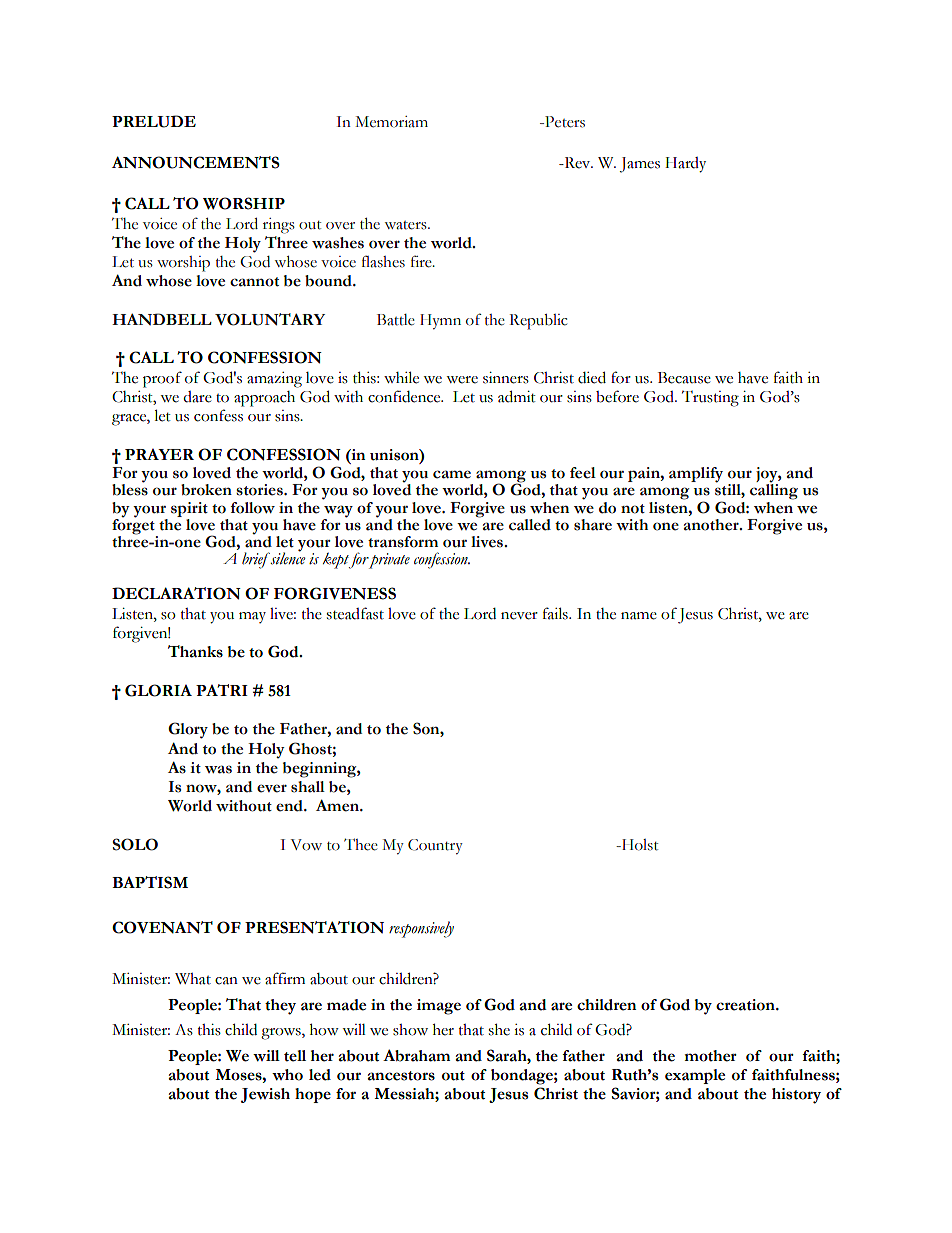  What do you see at coordinates (685, 165) in the screenshot?
I see `Hardy` at bounding box center [685, 165].
